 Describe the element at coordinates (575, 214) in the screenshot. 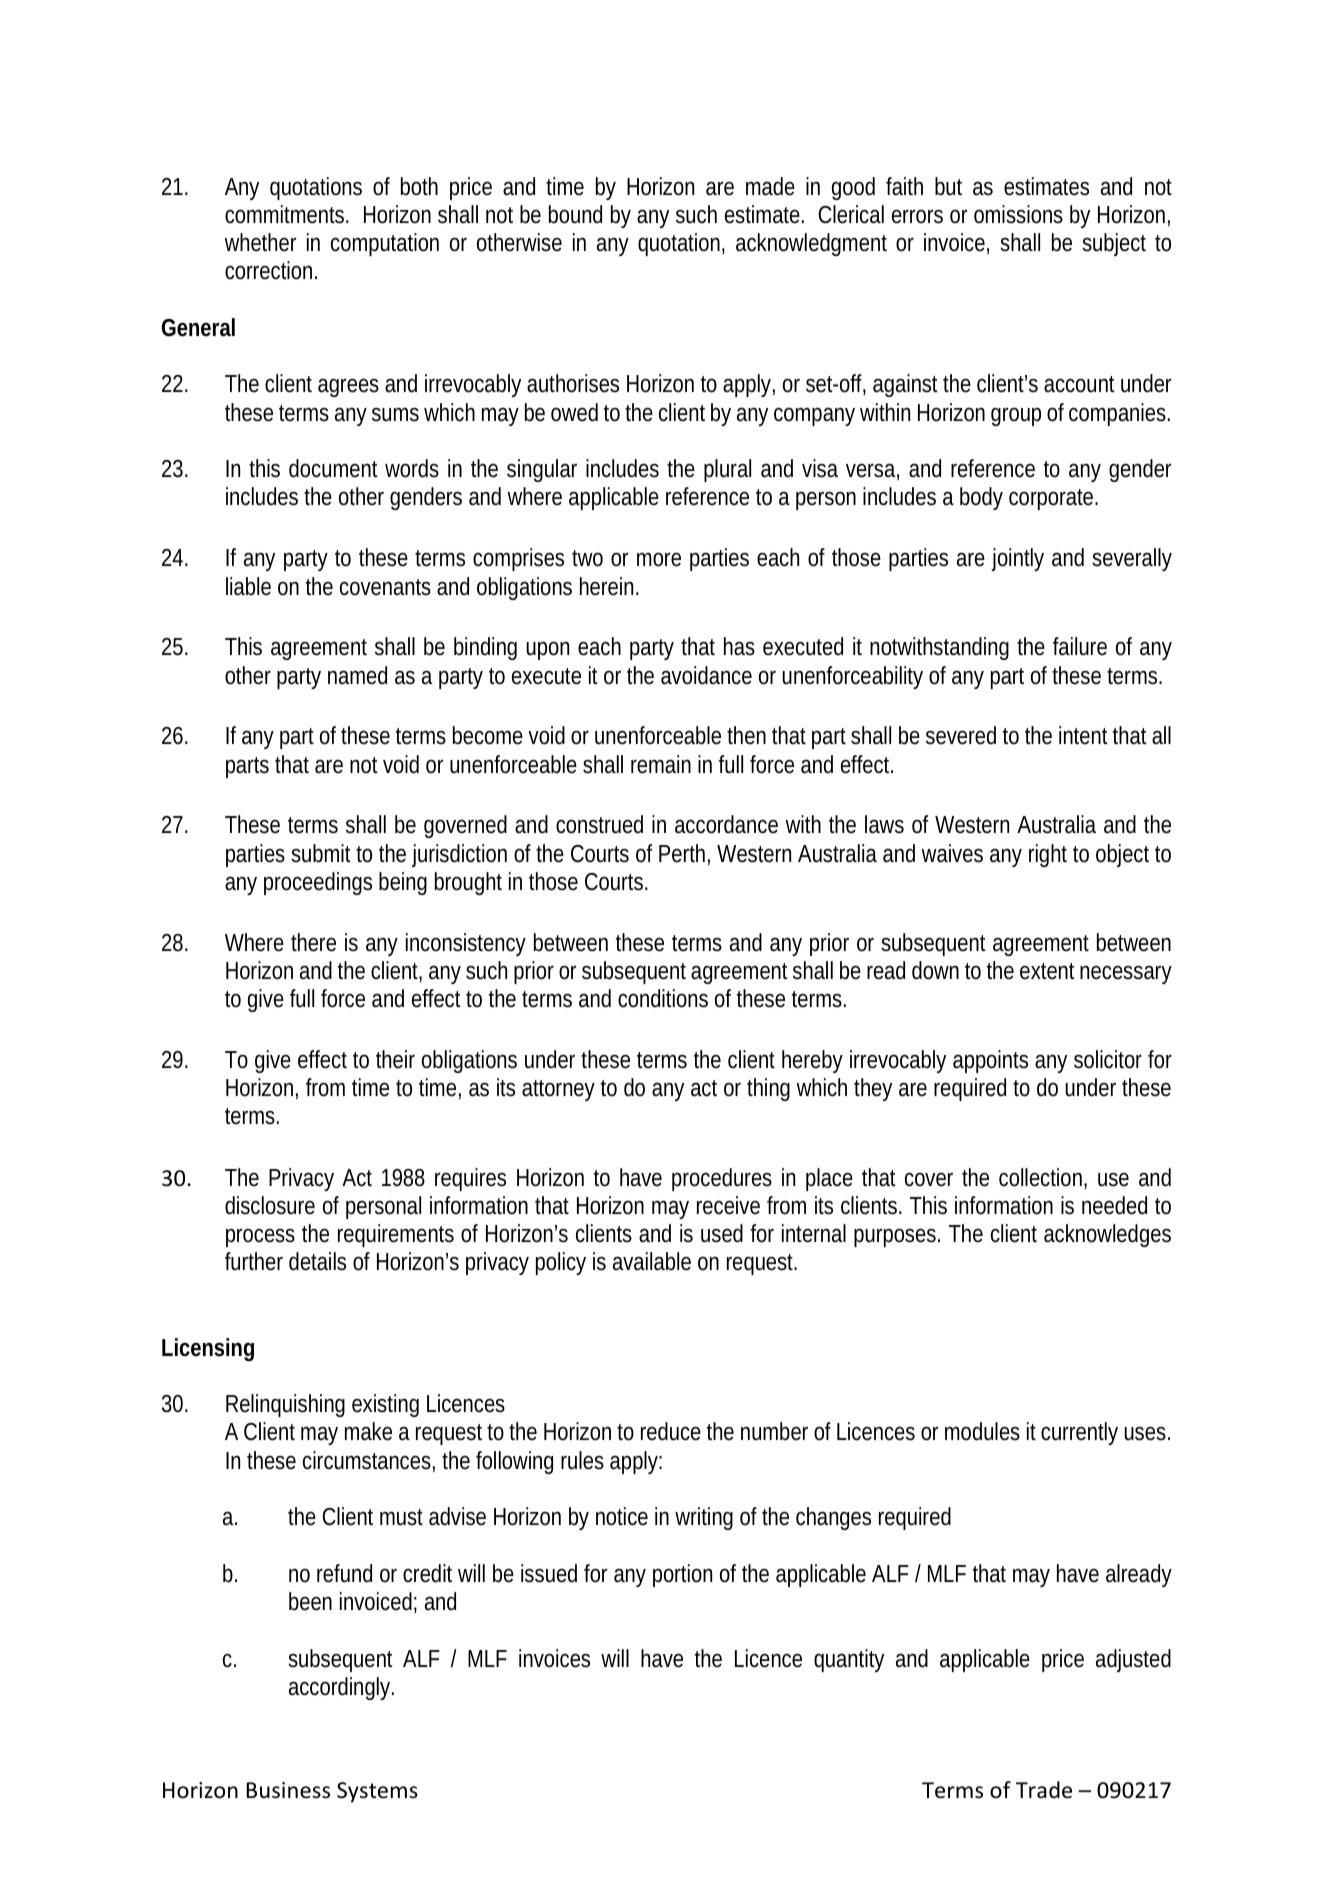

I see `bound` at that location.
